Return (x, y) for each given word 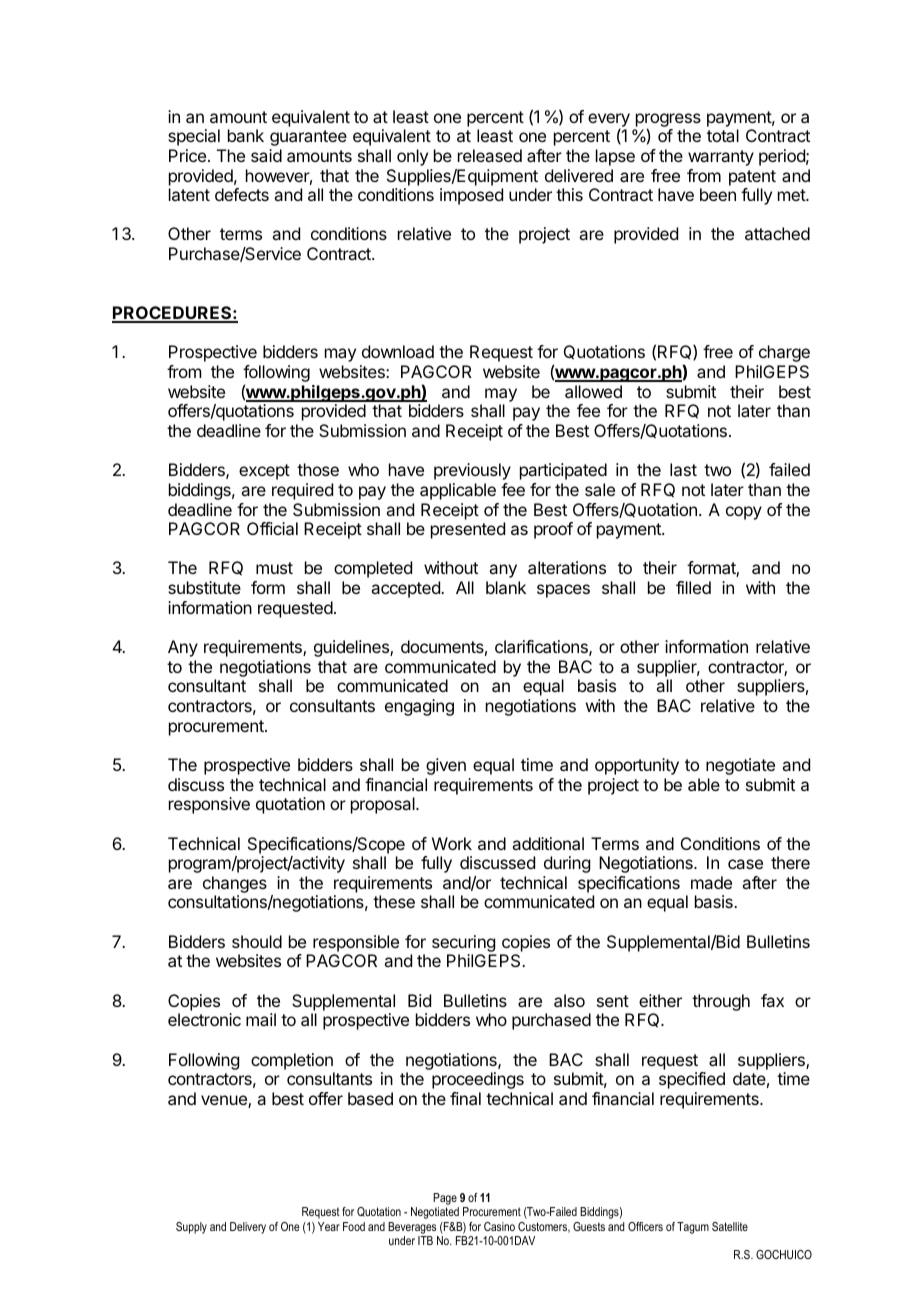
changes (235, 886)
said (266, 155)
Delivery (248, 1228)
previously (472, 471)
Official (272, 528)
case (745, 864)
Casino (499, 1226)
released (490, 155)
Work (452, 843)
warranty (721, 158)
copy (744, 513)
